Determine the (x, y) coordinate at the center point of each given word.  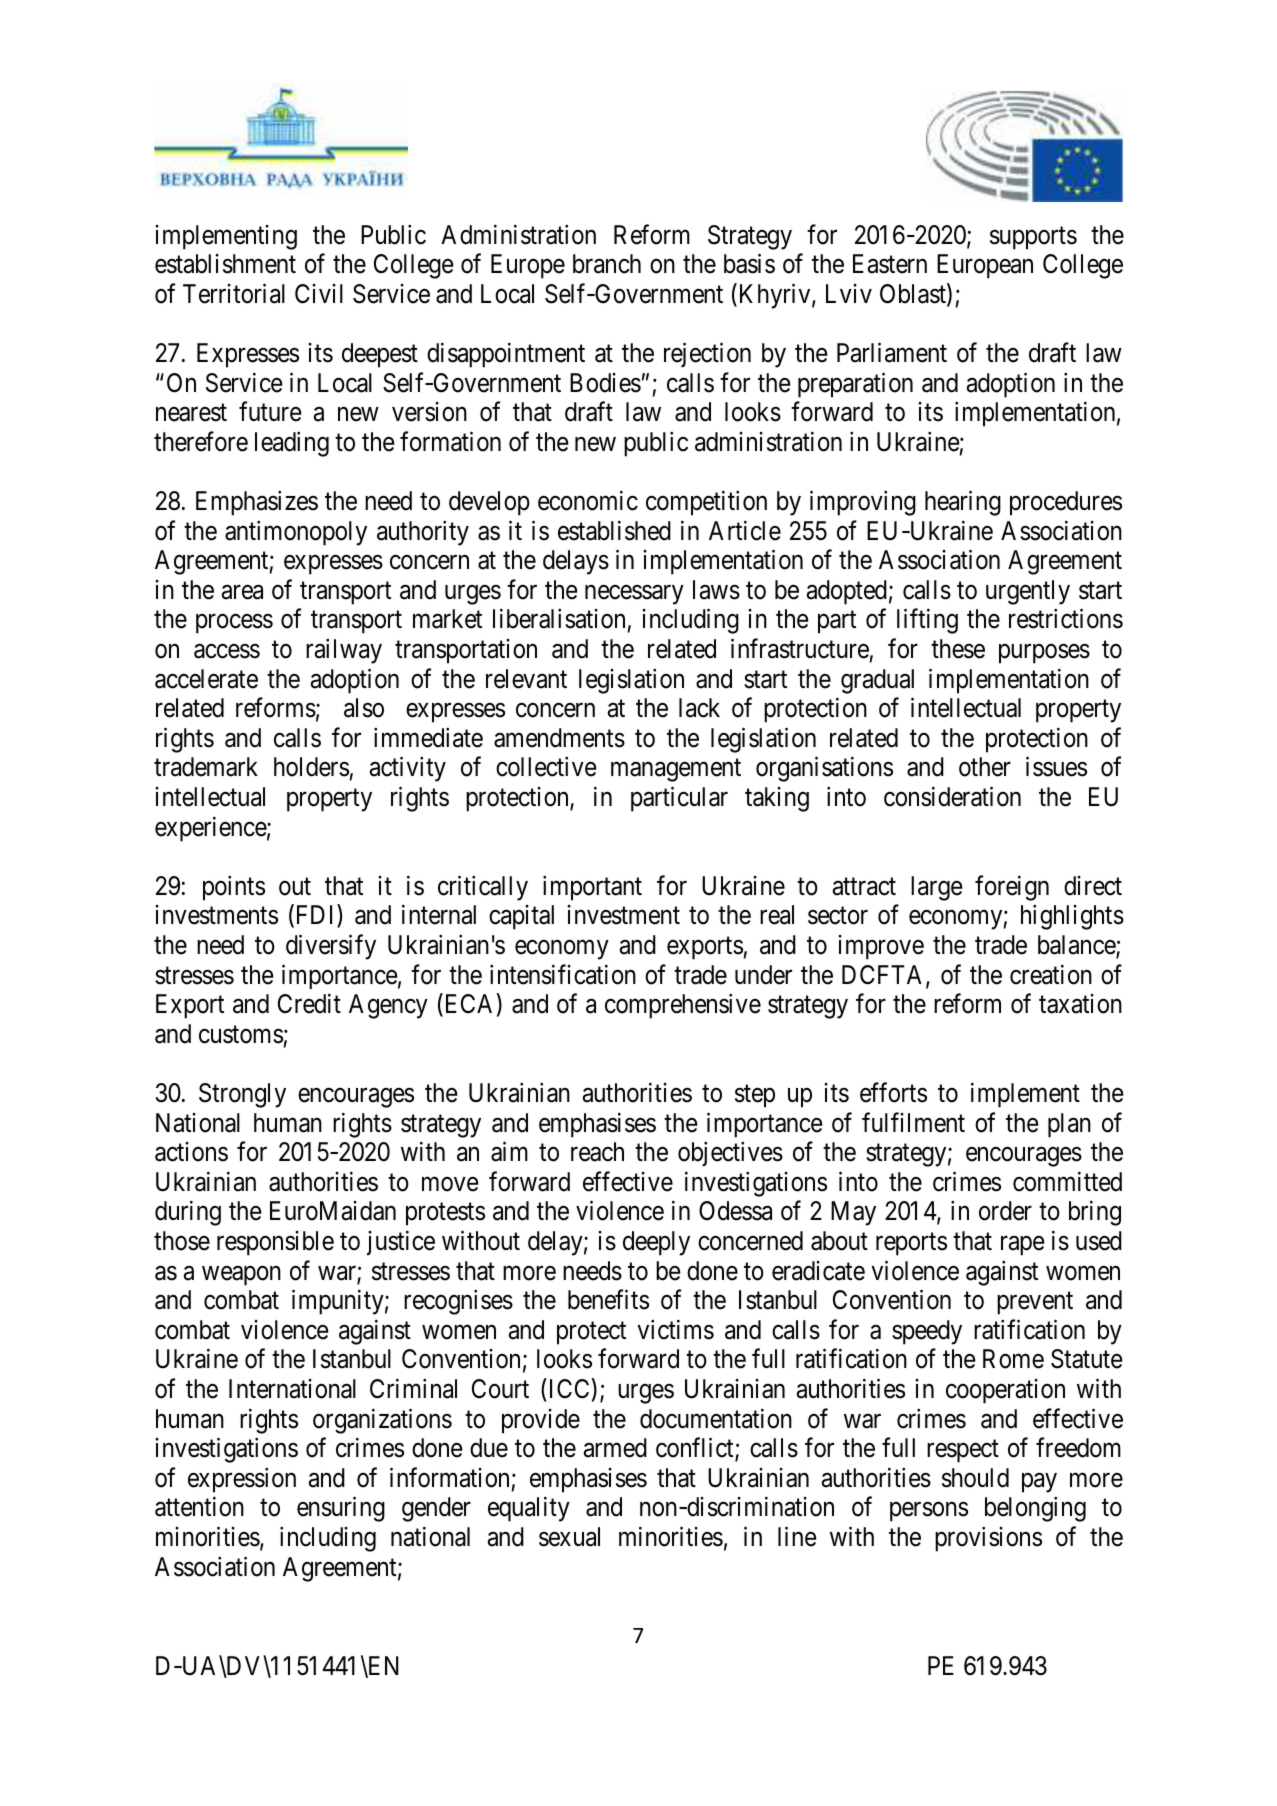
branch (607, 264)
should (975, 1478)
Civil (319, 294)
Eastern (890, 264)
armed (615, 1448)
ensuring (341, 1509)
